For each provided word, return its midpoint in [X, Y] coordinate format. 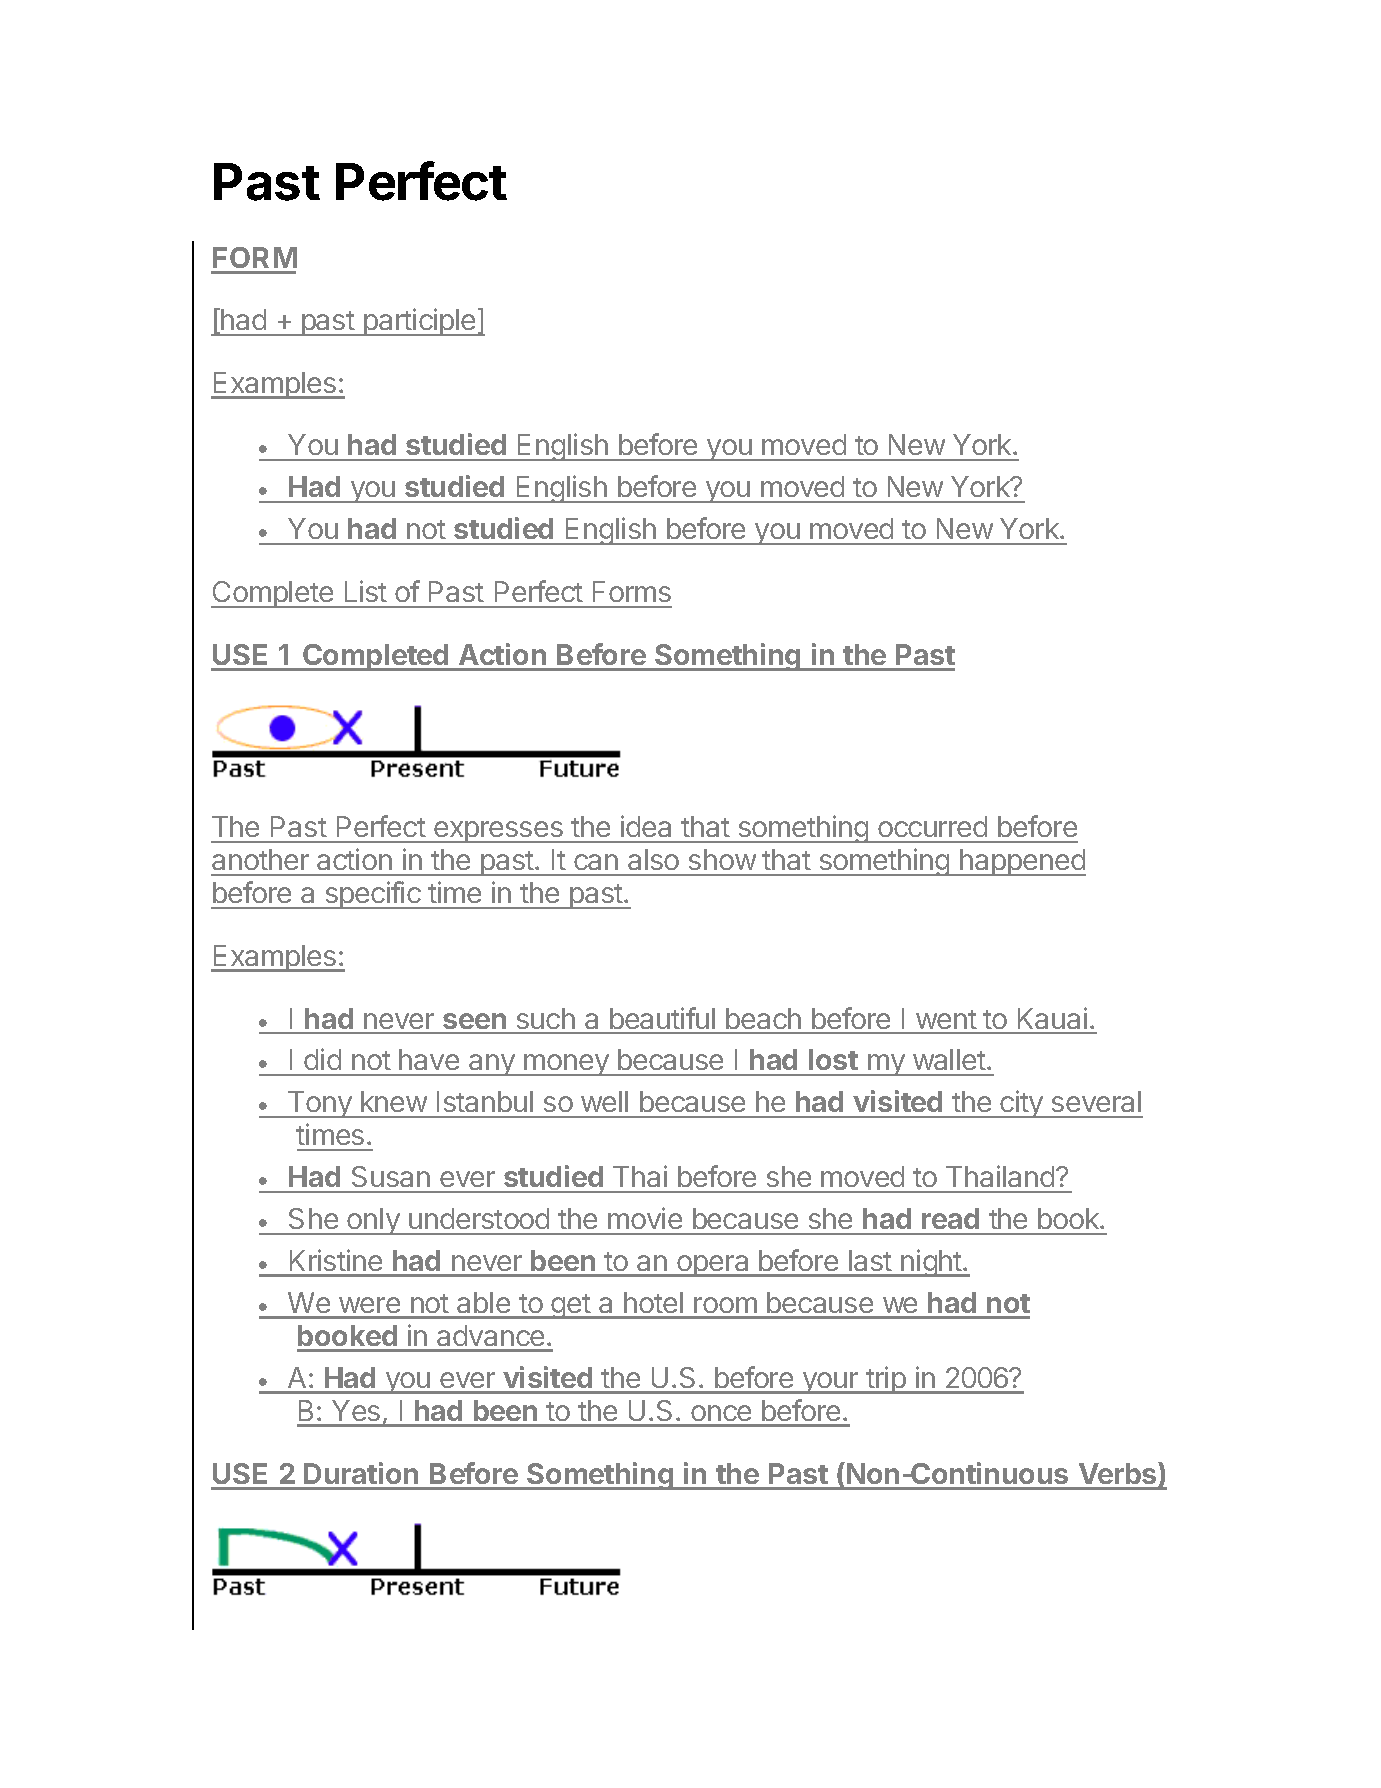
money [566, 1065]
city [1022, 1104]
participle [419, 322]
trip [885, 1380]
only [373, 1221]
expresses [498, 832]
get [571, 1306]
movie [645, 1218]
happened [1022, 862]
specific [373, 895]
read [950, 1218]
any [492, 1065]
